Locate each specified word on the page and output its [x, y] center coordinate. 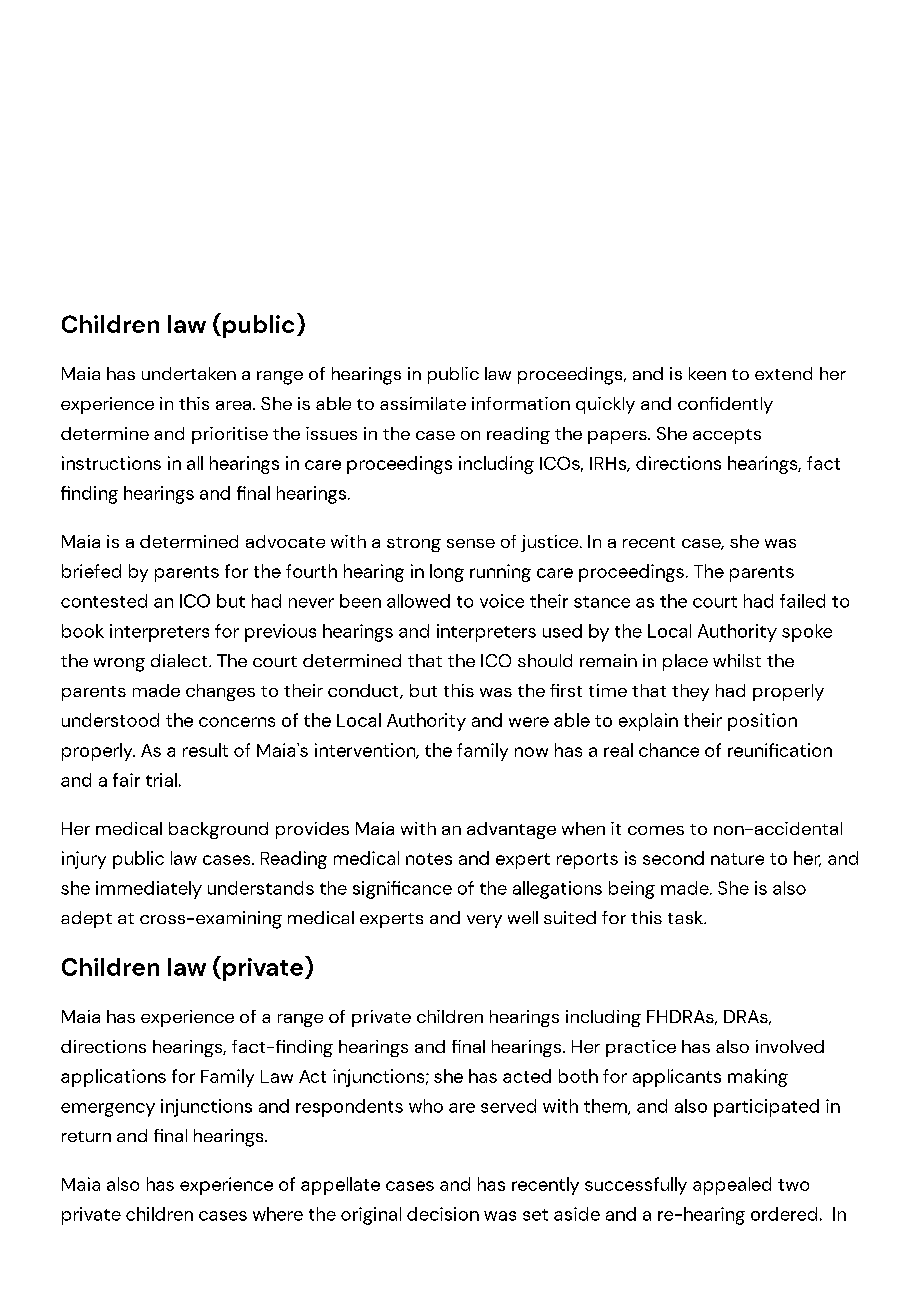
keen [707, 373]
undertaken [189, 373]
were [529, 722]
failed [802, 601]
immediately [149, 890]
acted [527, 1076]
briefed [91, 571]
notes [429, 859]
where [278, 1214]
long [447, 573]
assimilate [423, 403]
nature [737, 859]
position [762, 722]
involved [790, 1046]
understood [110, 720]
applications [113, 1078]
